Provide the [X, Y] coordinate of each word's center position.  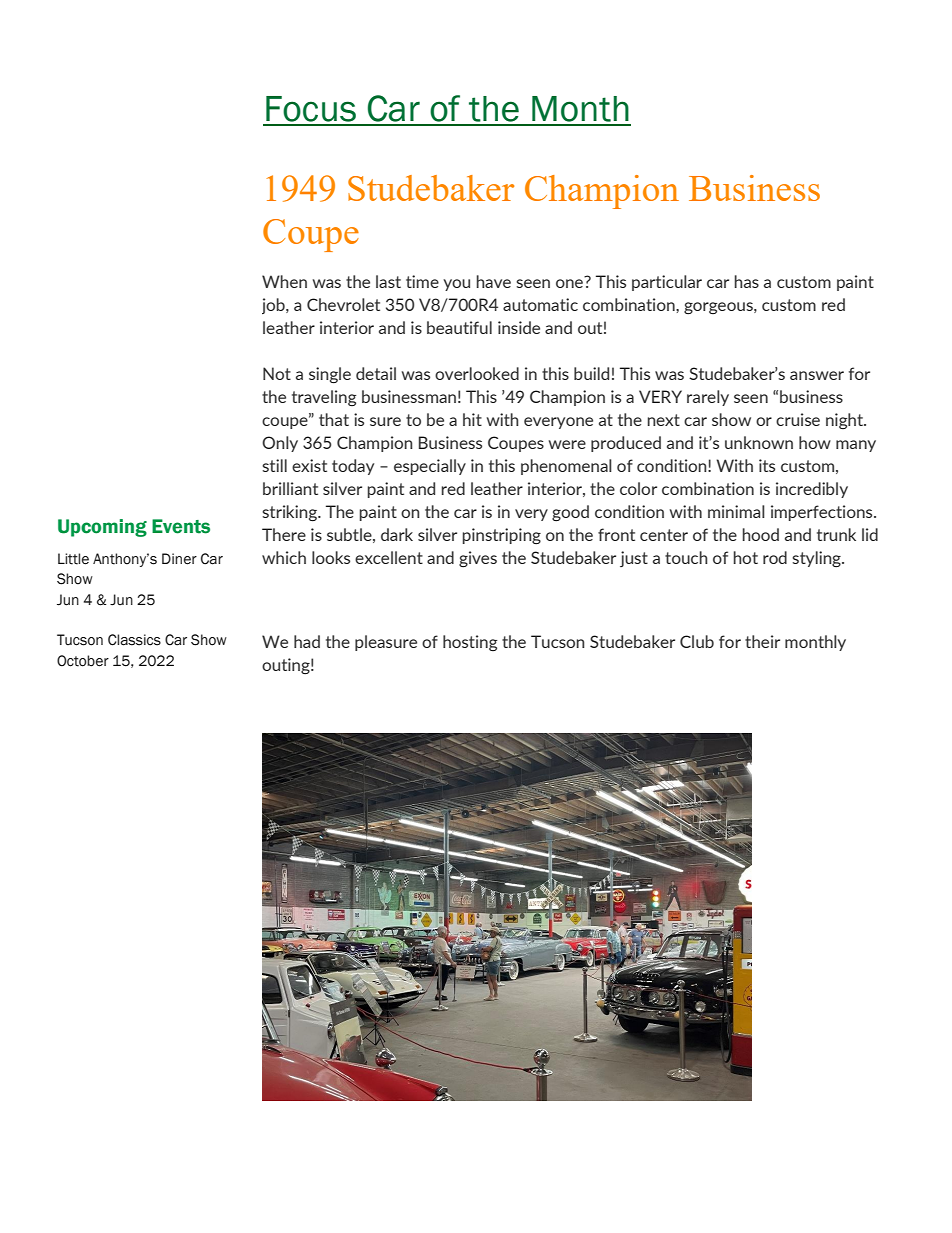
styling [817, 559]
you [456, 285]
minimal [736, 511]
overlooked [477, 373]
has [747, 281]
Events [181, 526]
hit [472, 419]
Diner [179, 559]
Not [277, 373]
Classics [134, 640]
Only [280, 444]
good [570, 513]
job [274, 306]
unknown [759, 442]
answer [817, 375]
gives [478, 559]
